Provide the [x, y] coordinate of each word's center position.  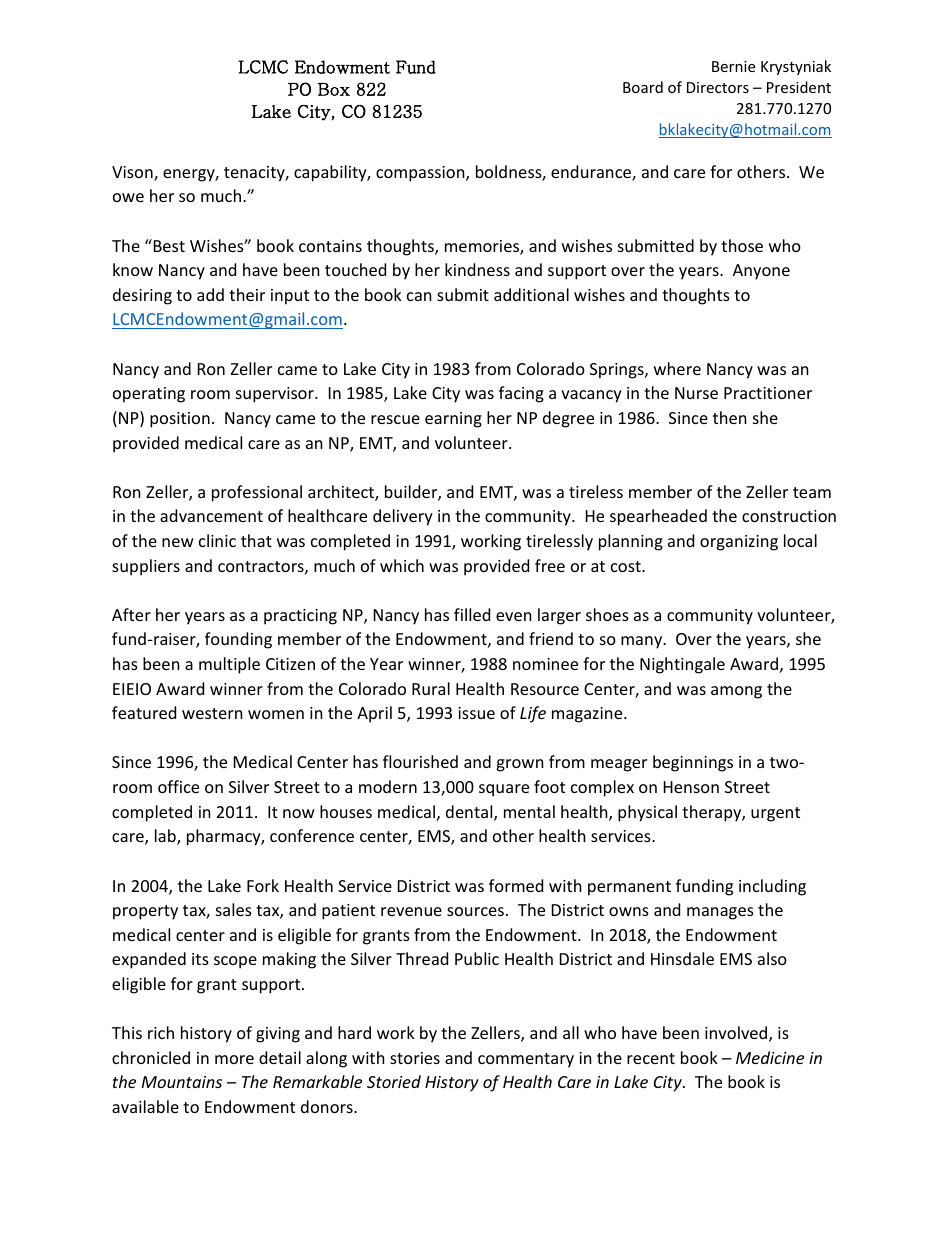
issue [476, 713]
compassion [421, 174]
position [180, 420]
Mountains [182, 1082]
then [730, 417]
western [212, 713]
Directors [718, 87]
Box [334, 89]
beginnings [693, 763]
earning [453, 420]
